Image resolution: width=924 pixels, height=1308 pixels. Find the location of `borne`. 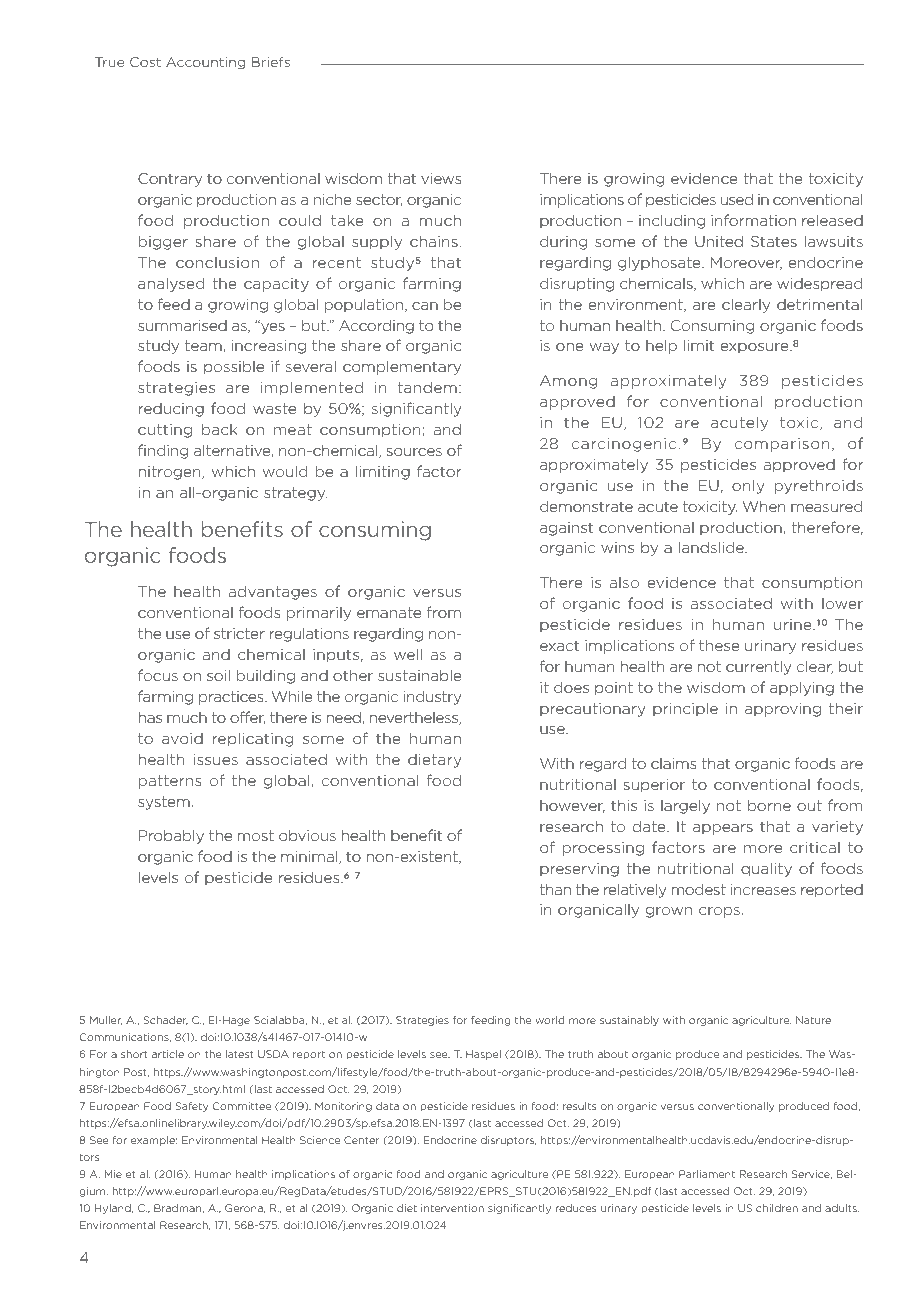

borne is located at coordinates (769, 805).
